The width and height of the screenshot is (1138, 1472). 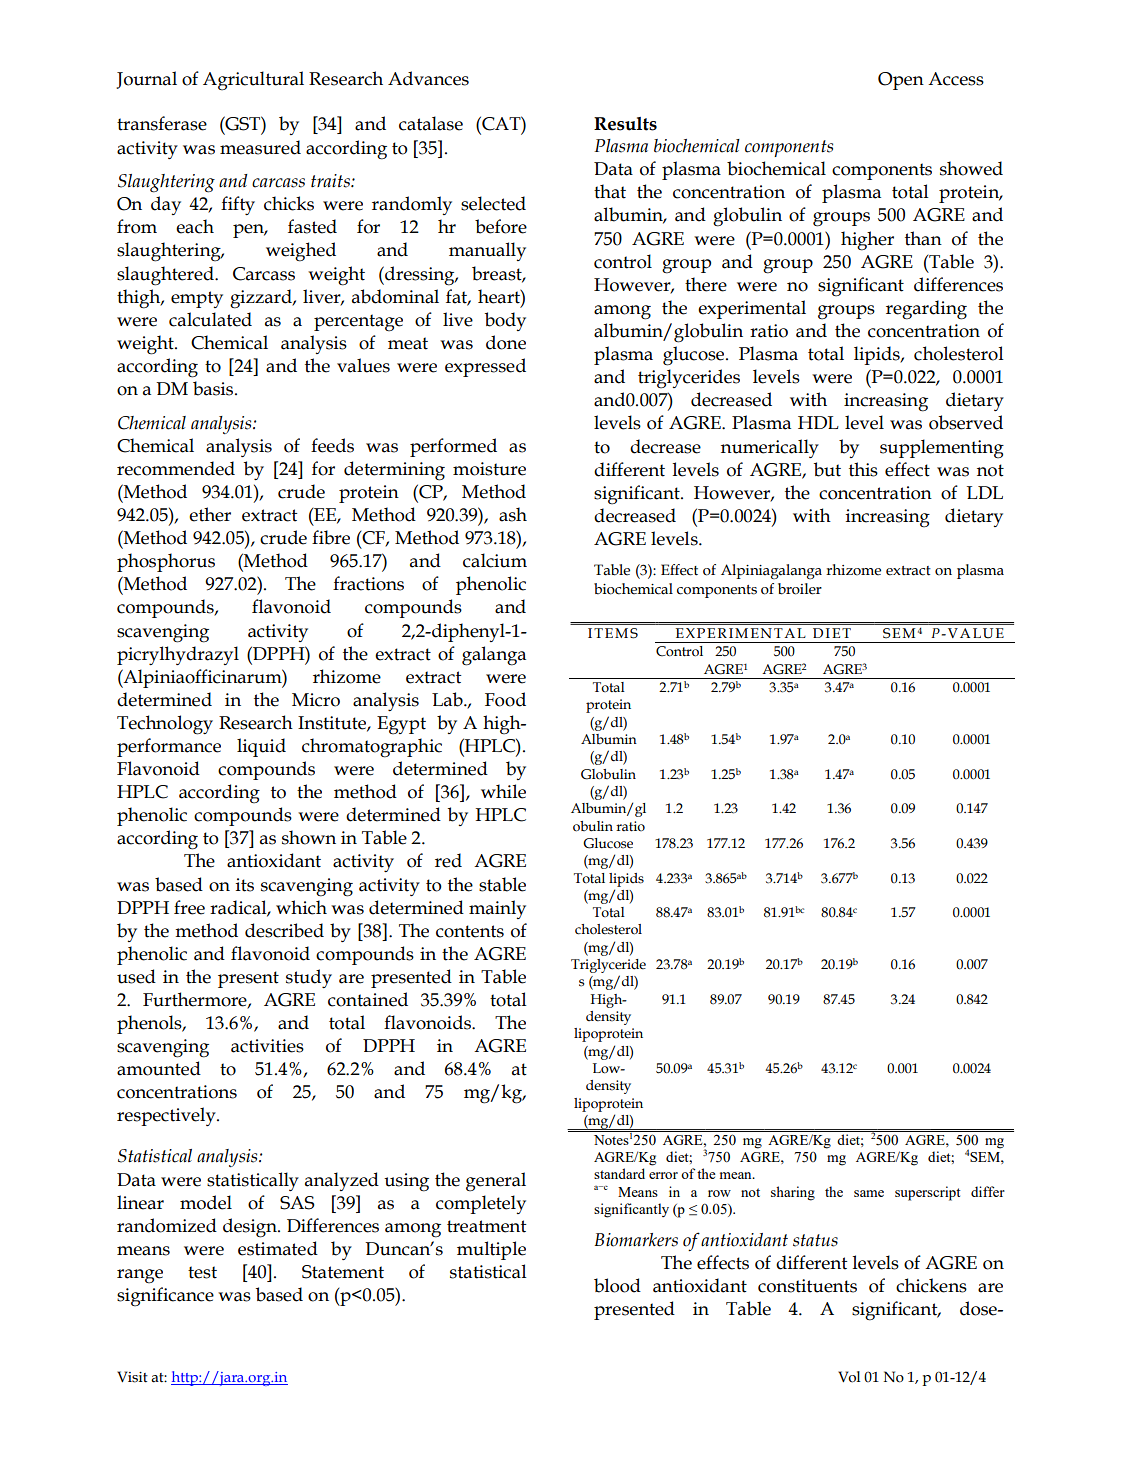 What do you see at coordinates (260, 147) in the screenshot?
I see `measured` at bounding box center [260, 147].
